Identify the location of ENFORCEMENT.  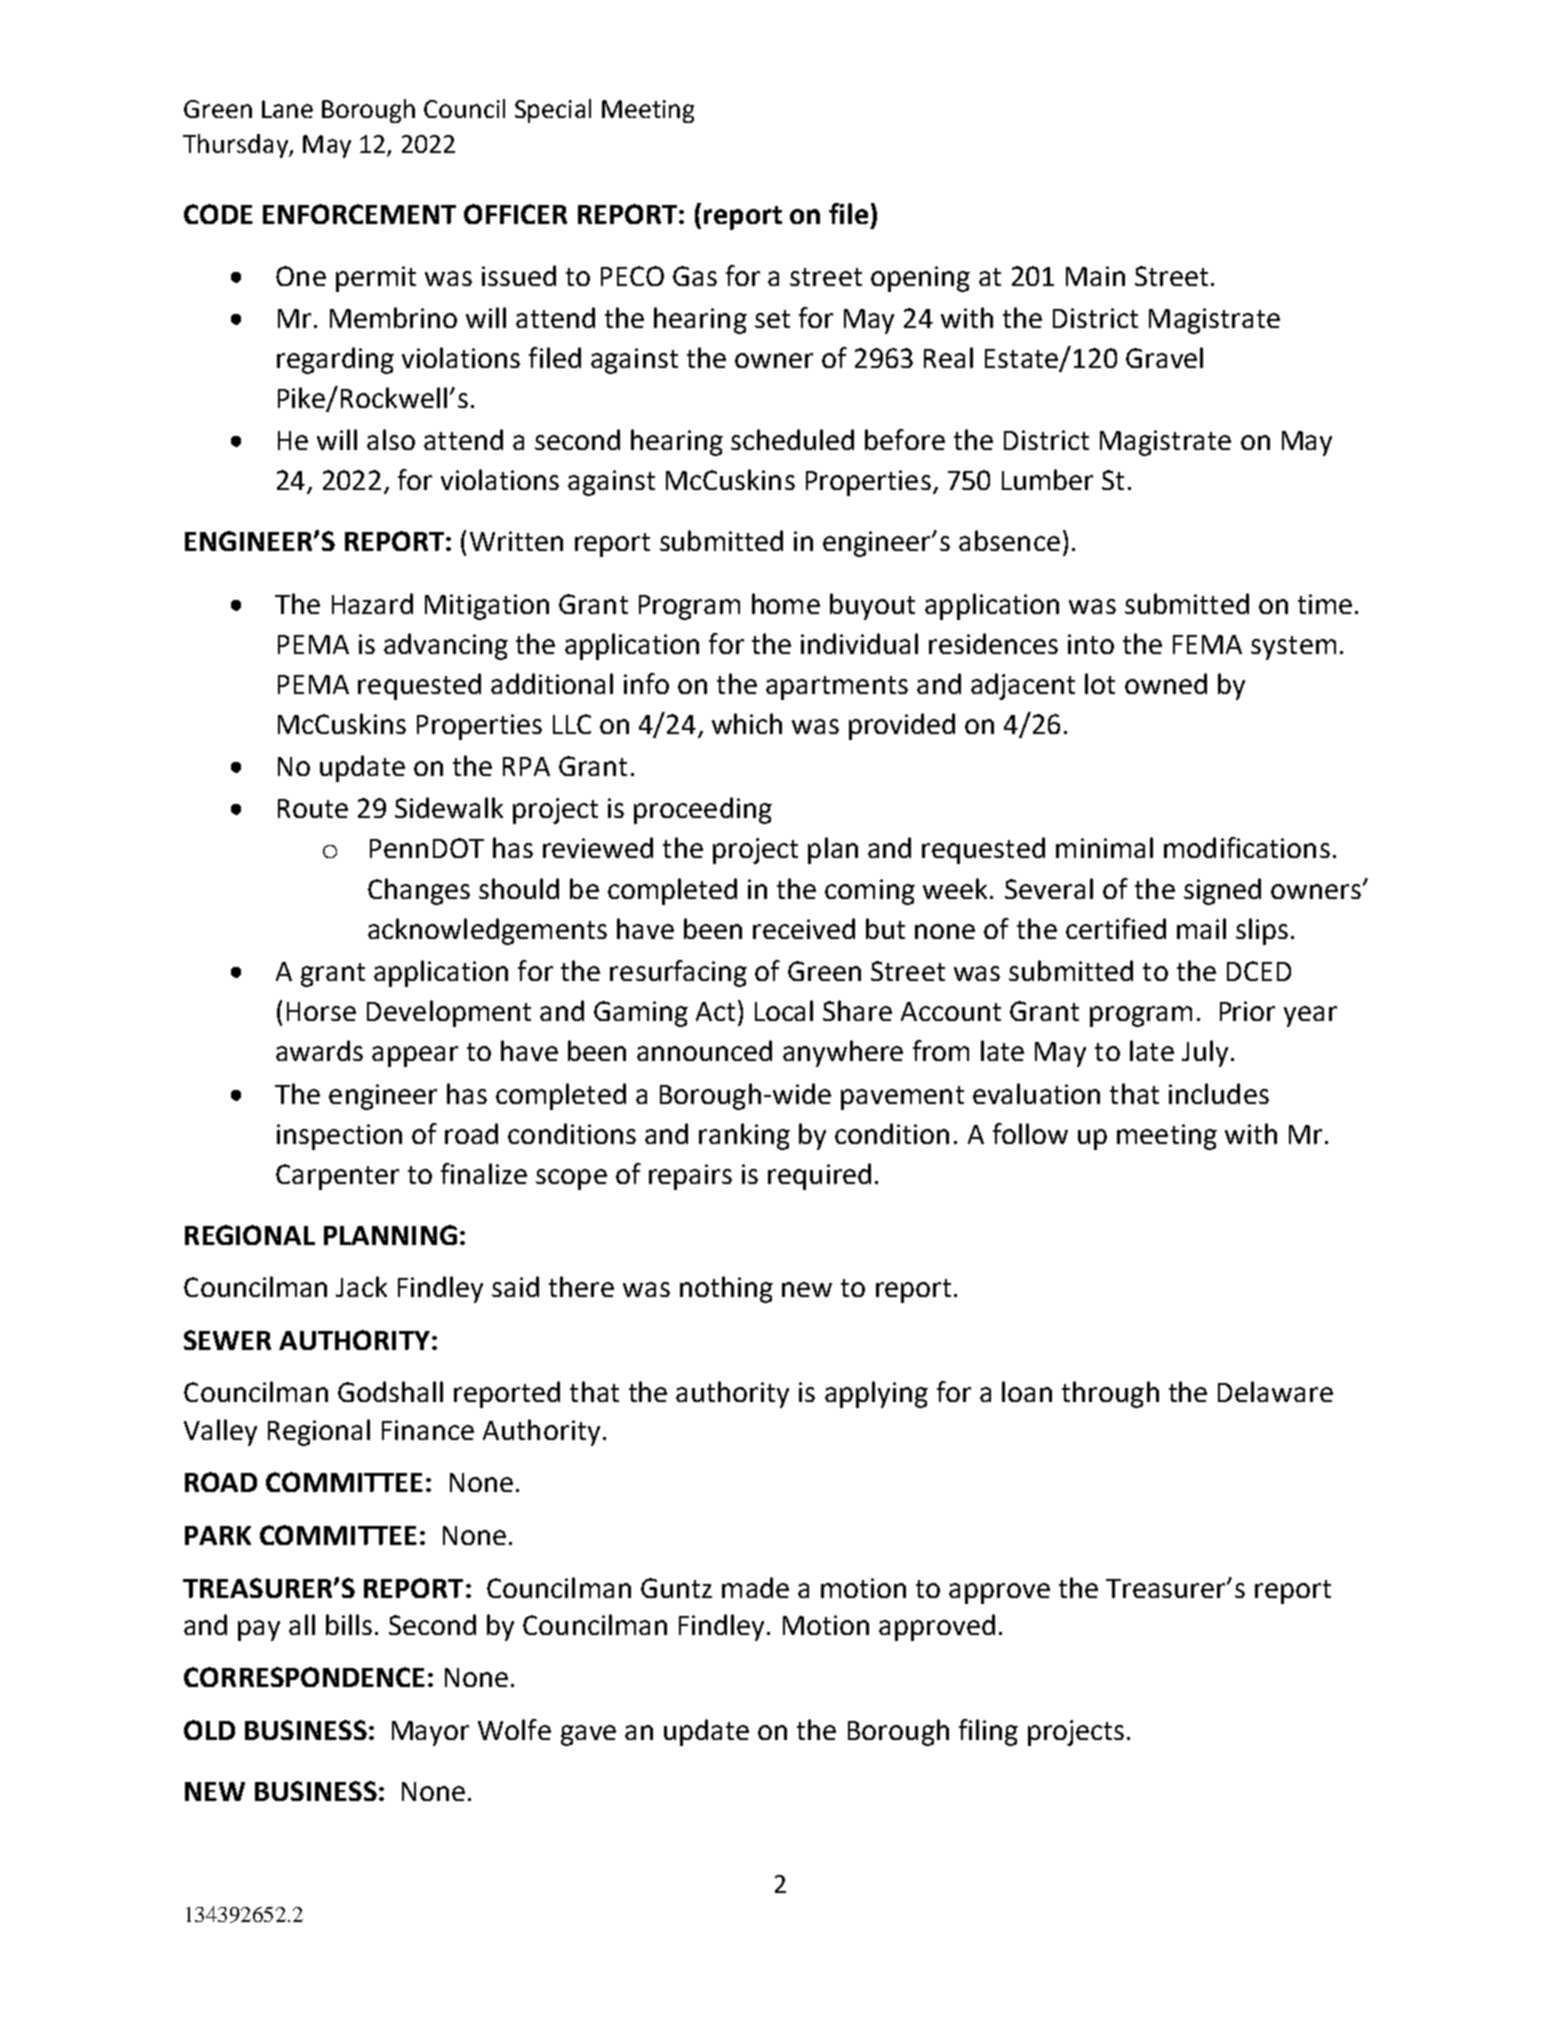
(359, 214).
